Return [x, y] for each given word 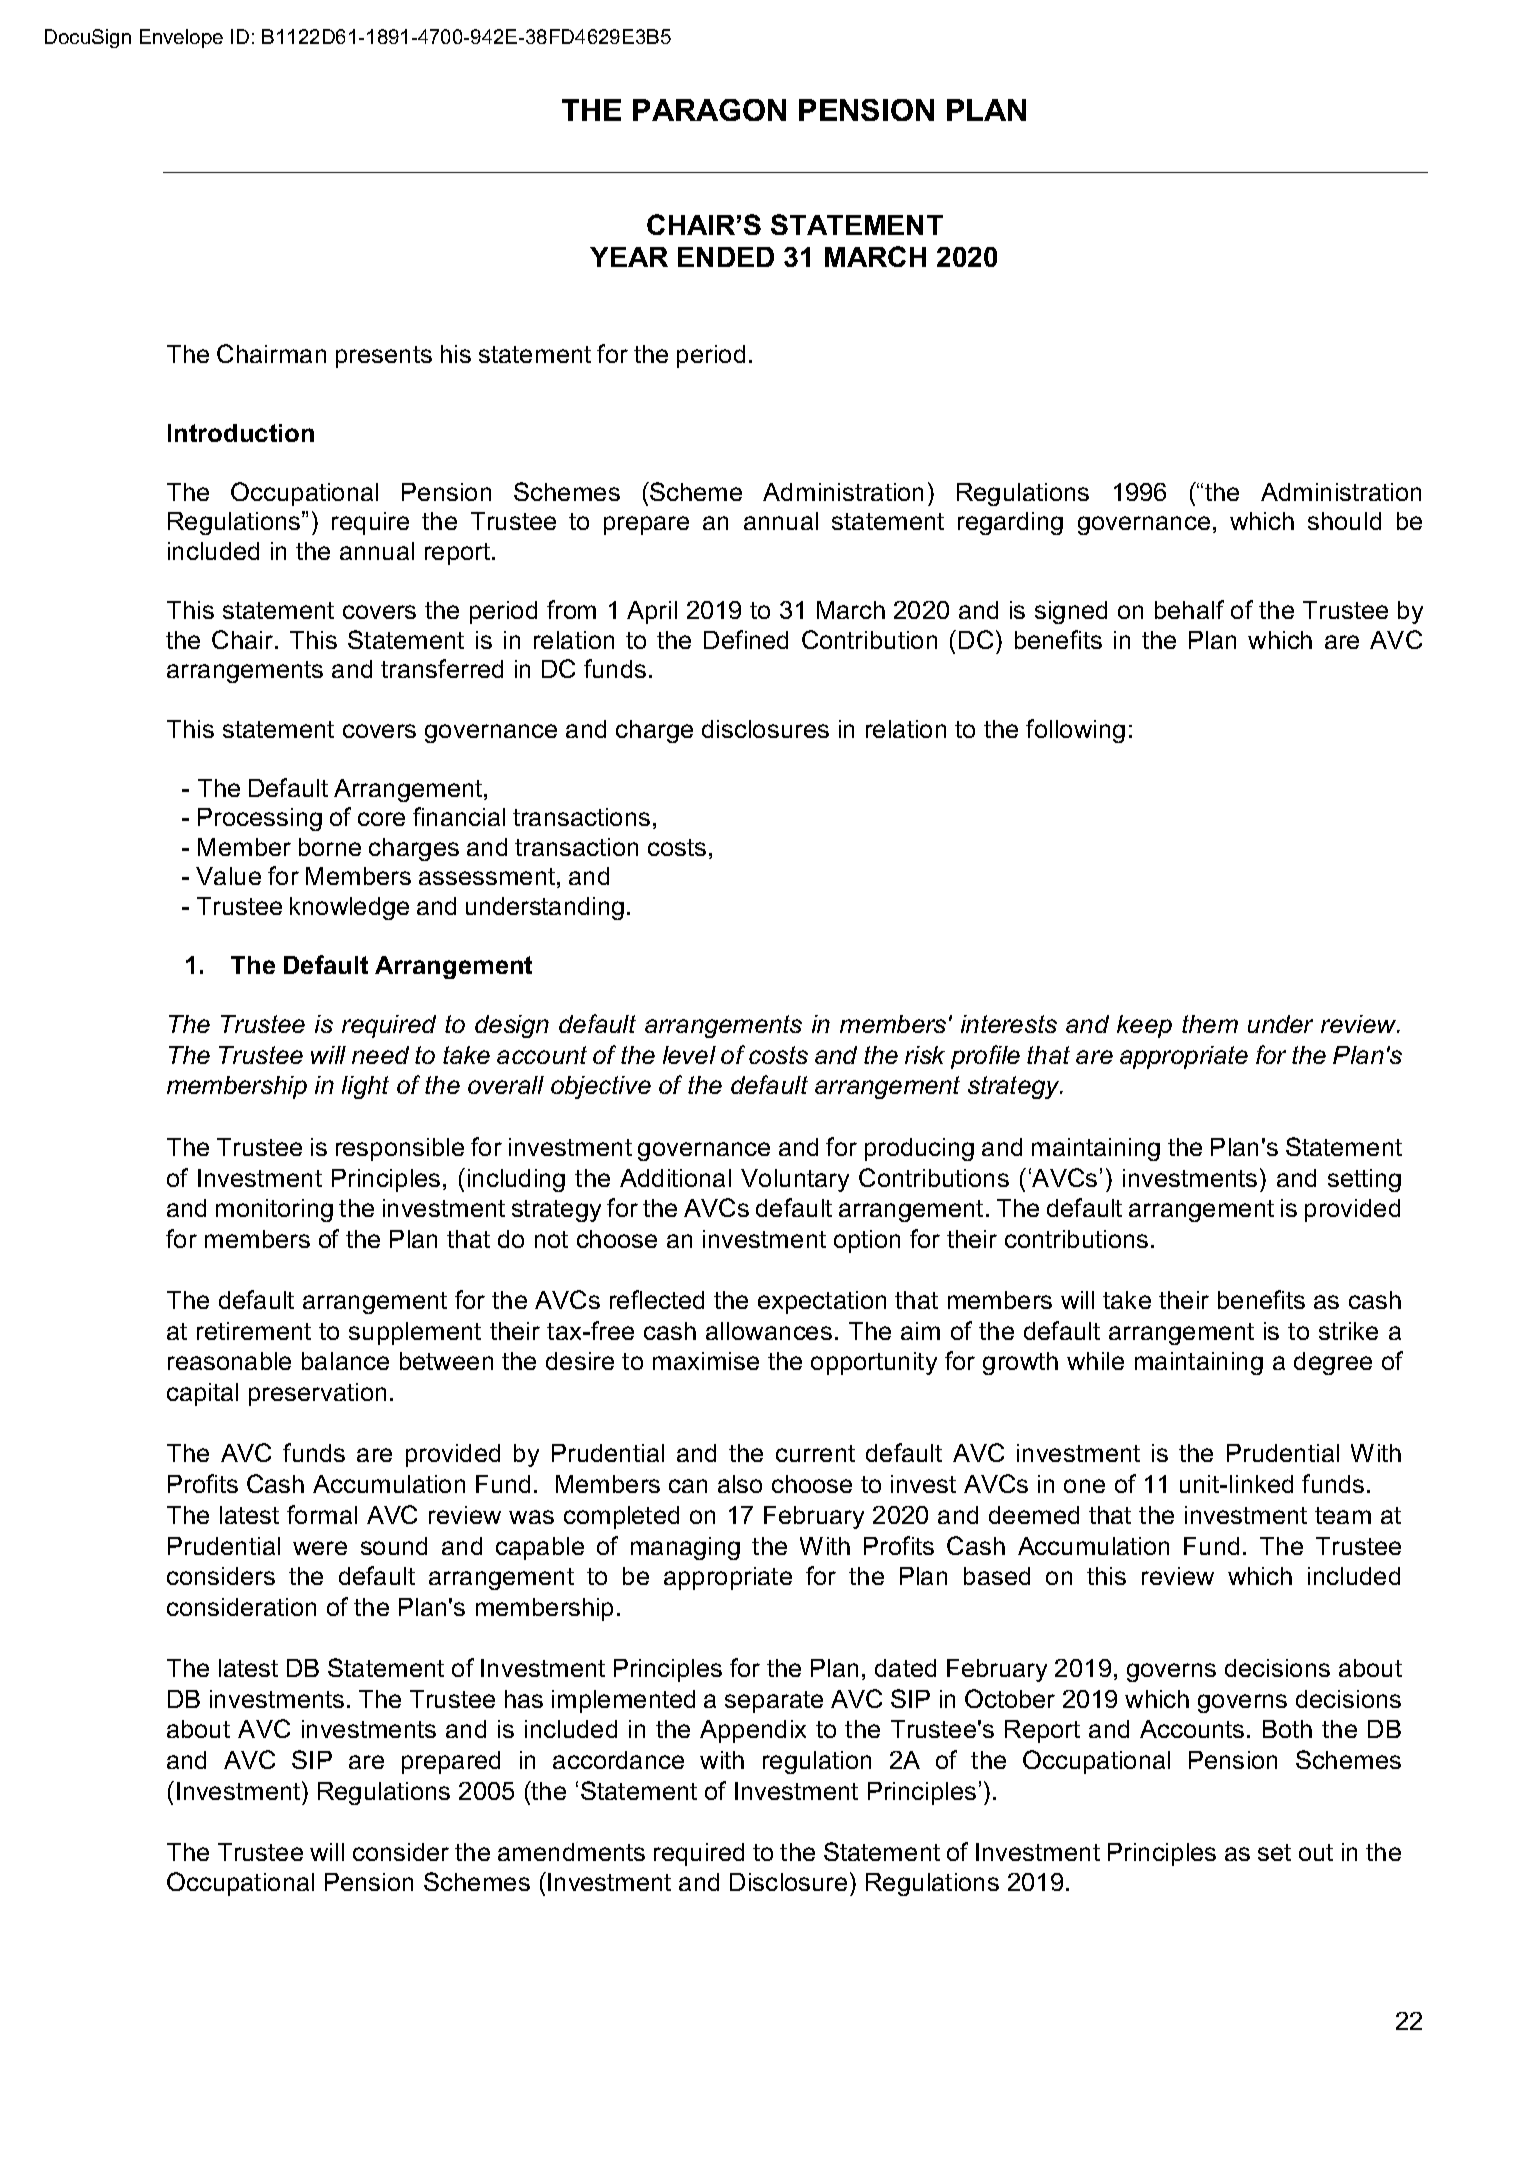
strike [1348, 1331]
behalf [1189, 609]
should [1344, 521]
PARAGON [709, 110]
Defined [746, 639]
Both [1287, 1729]
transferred [442, 668]
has [524, 1699]
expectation [822, 1302]
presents [384, 357]
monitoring [274, 1210]
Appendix [753, 1731]
